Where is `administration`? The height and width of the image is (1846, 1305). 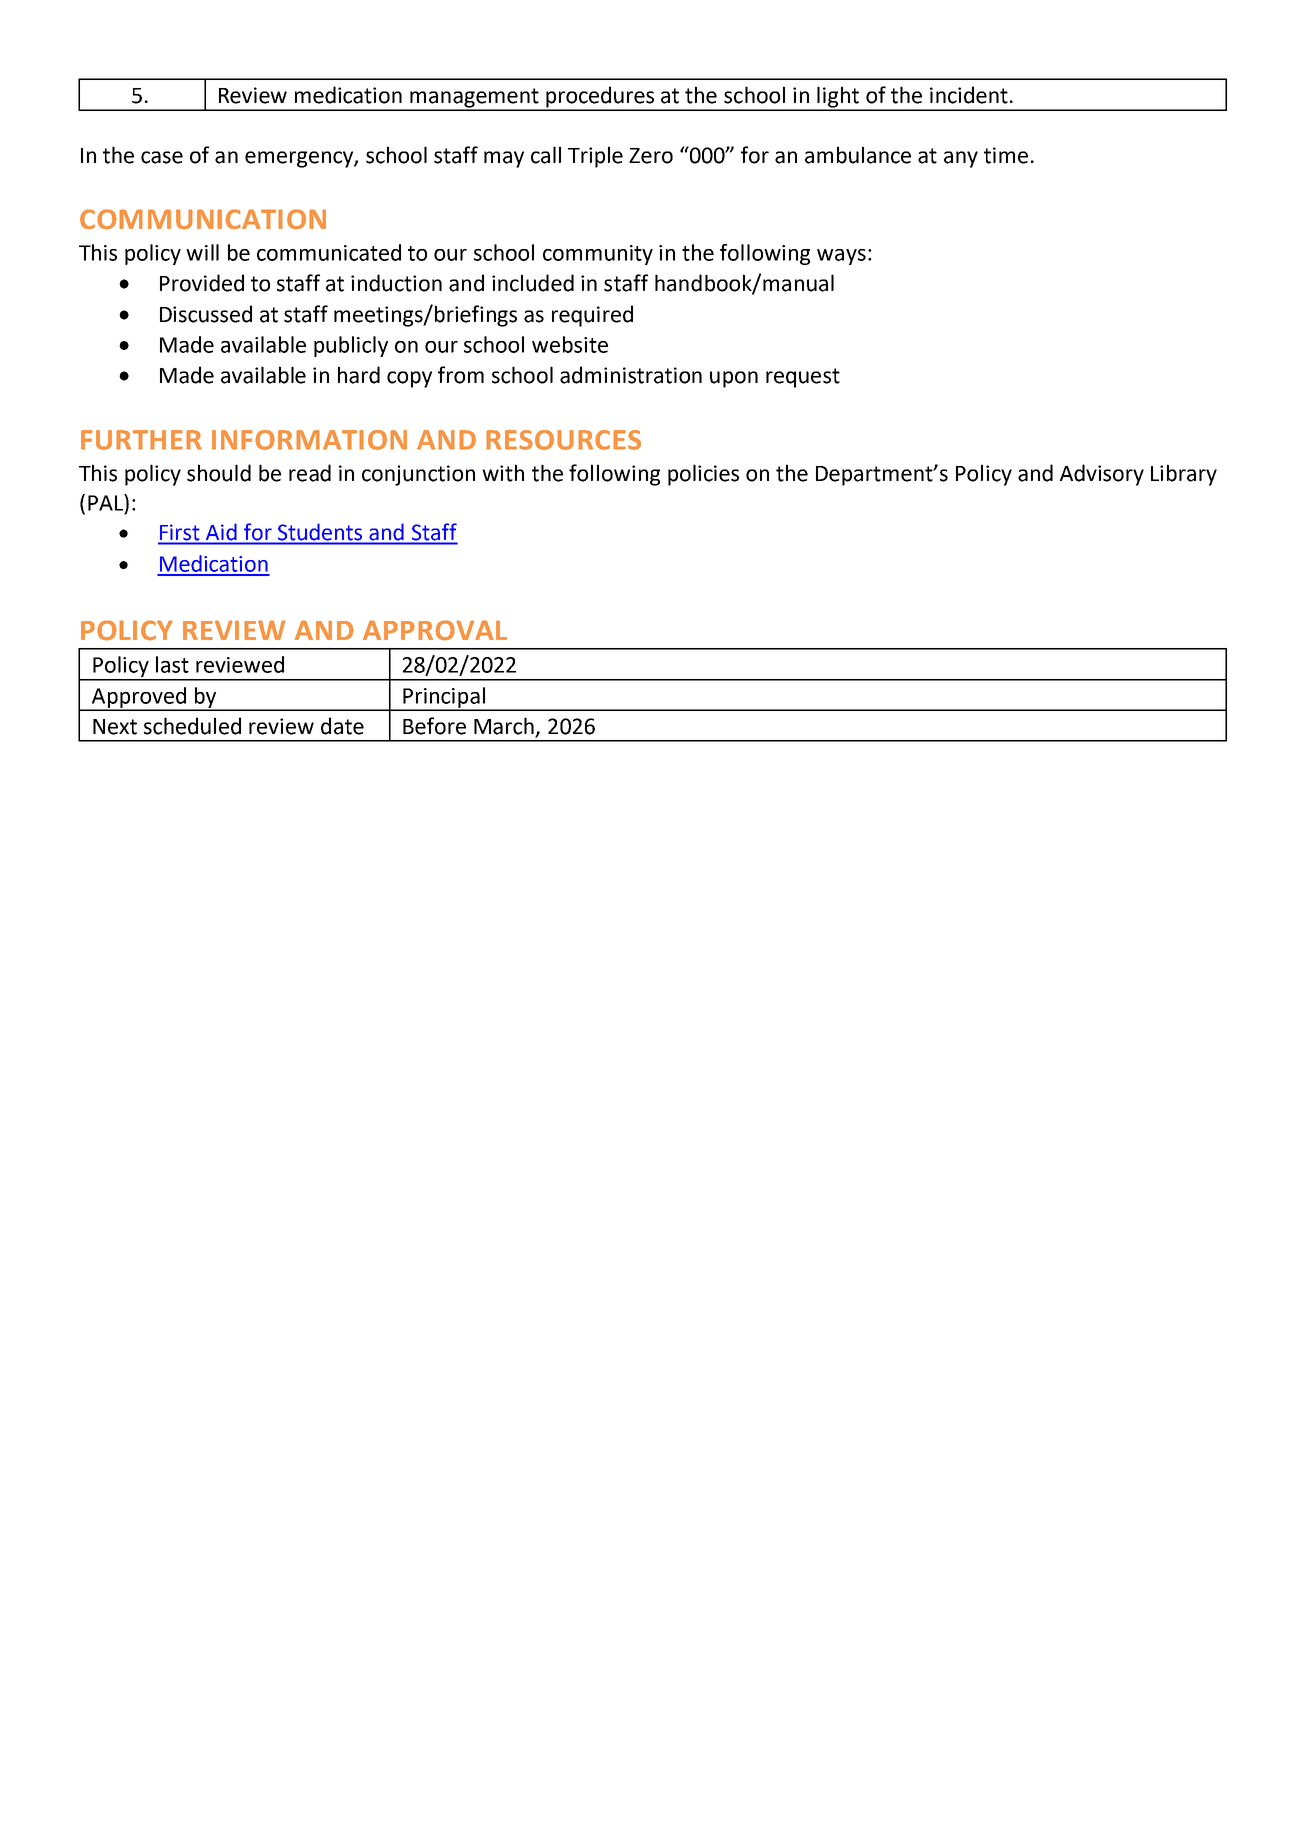
administration is located at coordinates (631, 375).
